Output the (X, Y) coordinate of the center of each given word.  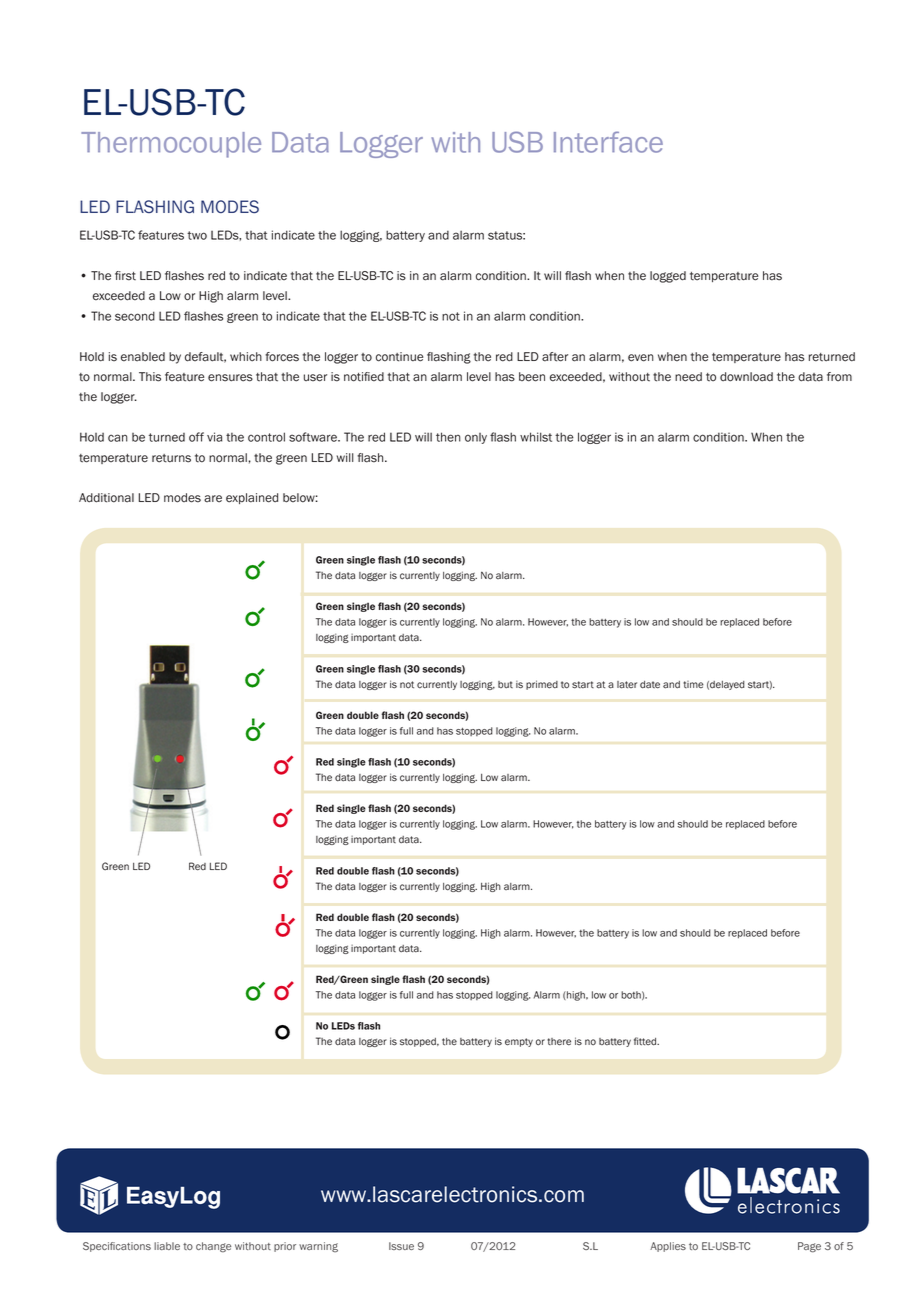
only (476, 438)
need (688, 377)
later (627, 685)
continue (399, 357)
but (505, 684)
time (693, 684)
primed (542, 685)
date (650, 685)
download (746, 377)
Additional (106, 498)
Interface (608, 142)
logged (668, 277)
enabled (143, 357)
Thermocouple (171, 145)
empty (519, 1042)
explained (252, 498)
